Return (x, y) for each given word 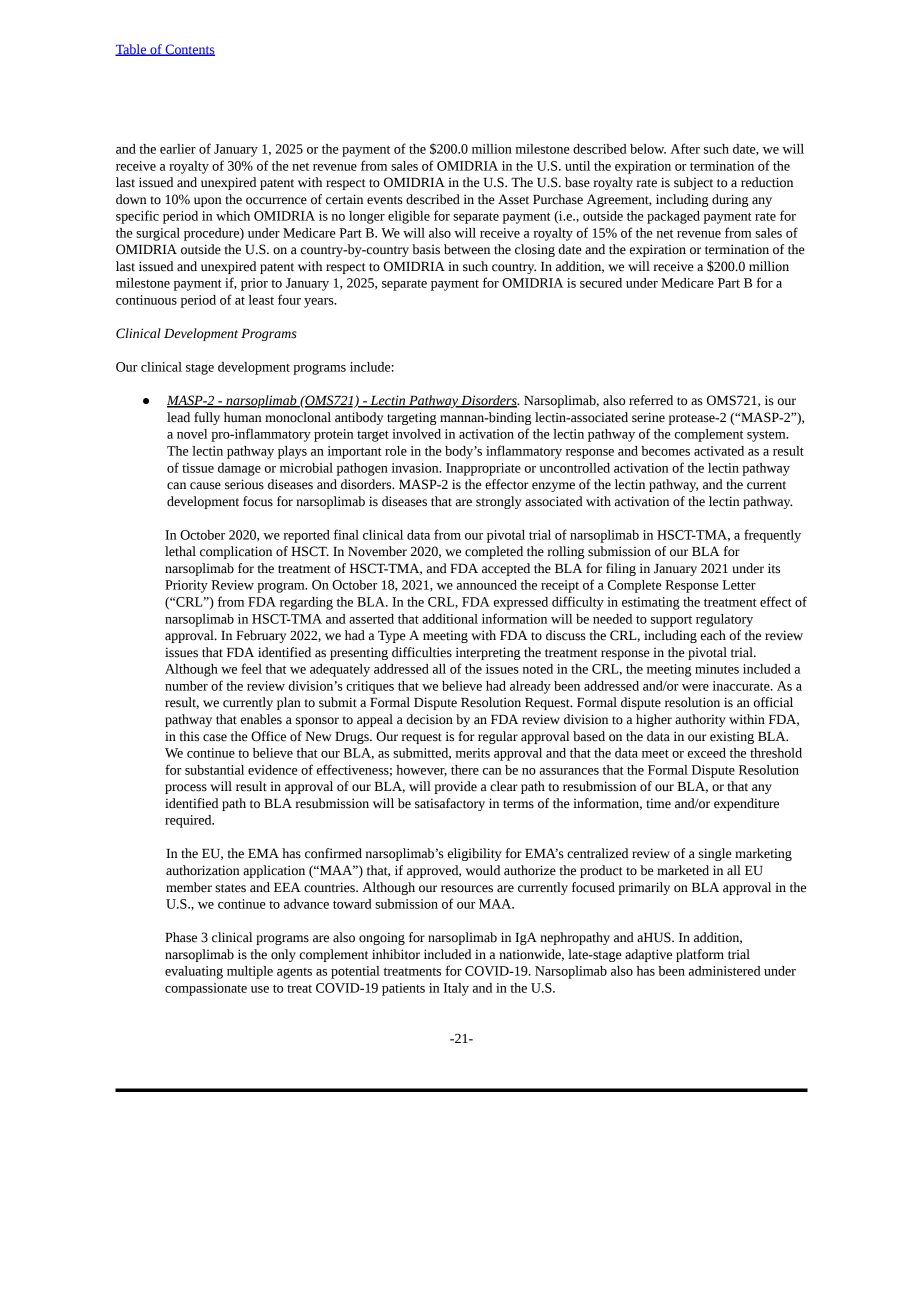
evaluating (194, 972)
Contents (189, 50)
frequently (772, 536)
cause (205, 486)
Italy (456, 989)
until (577, 166)
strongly (499, 502)
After (685, 148)
